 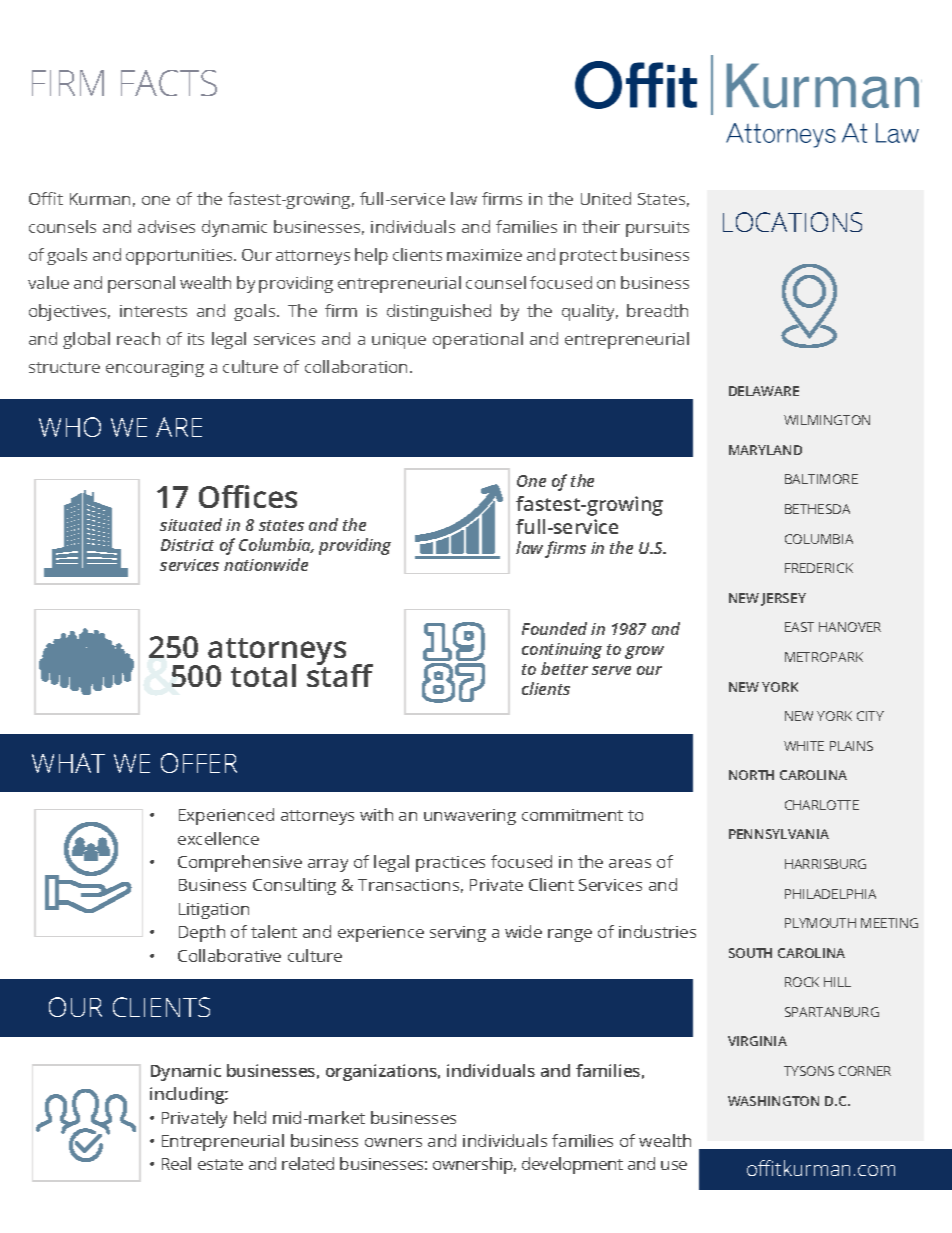 What do you see at coordinates (478, 340) in the screenshot?
I see `operational` at bounding box center [478, 340].
